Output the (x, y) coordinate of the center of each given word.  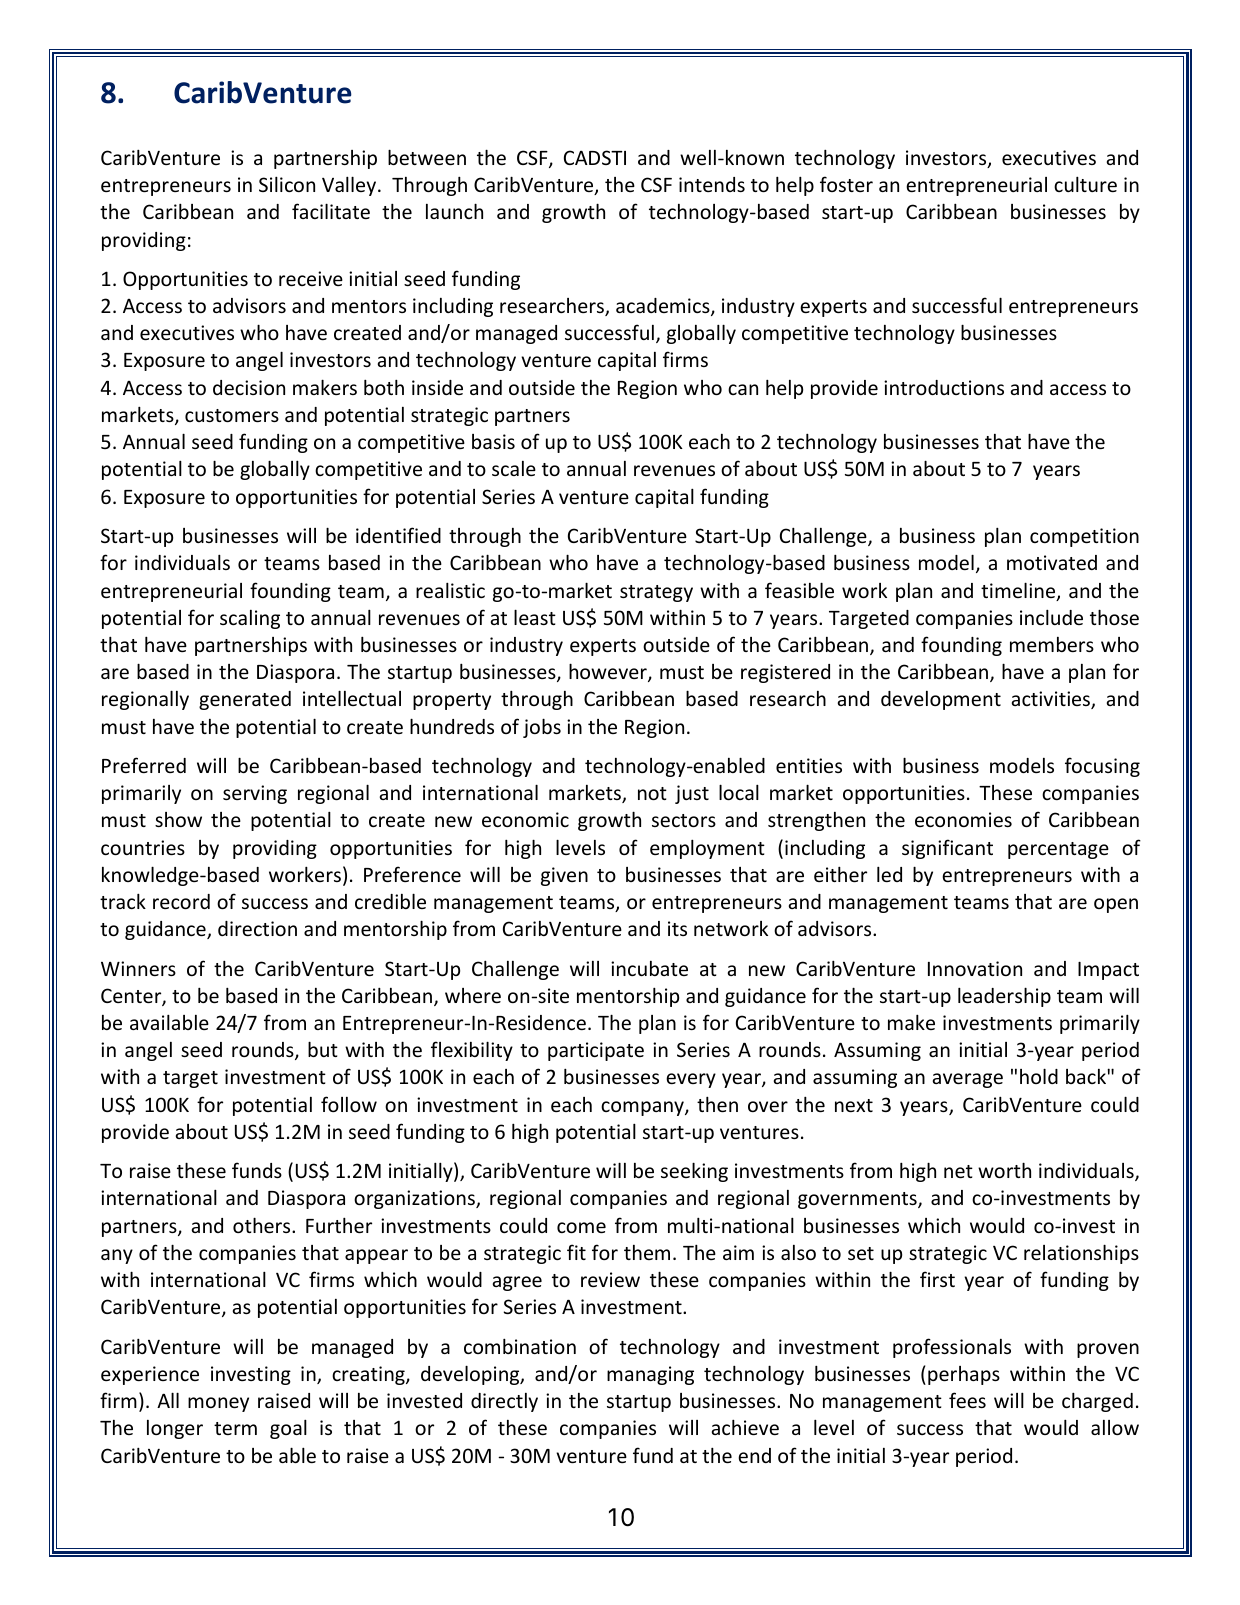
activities (1052, 700)
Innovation (975, 968)
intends (712, 184)
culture (1085, 184)
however (609, 672)
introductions (944, 387)
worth (1004, 1170)
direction (257, 928)
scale (514, 468)
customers (232, 415)
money (218, 1404)
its (677, 928)
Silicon (287, 184)
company (643, 1108)
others (263, 1225)
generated (245, 700)
